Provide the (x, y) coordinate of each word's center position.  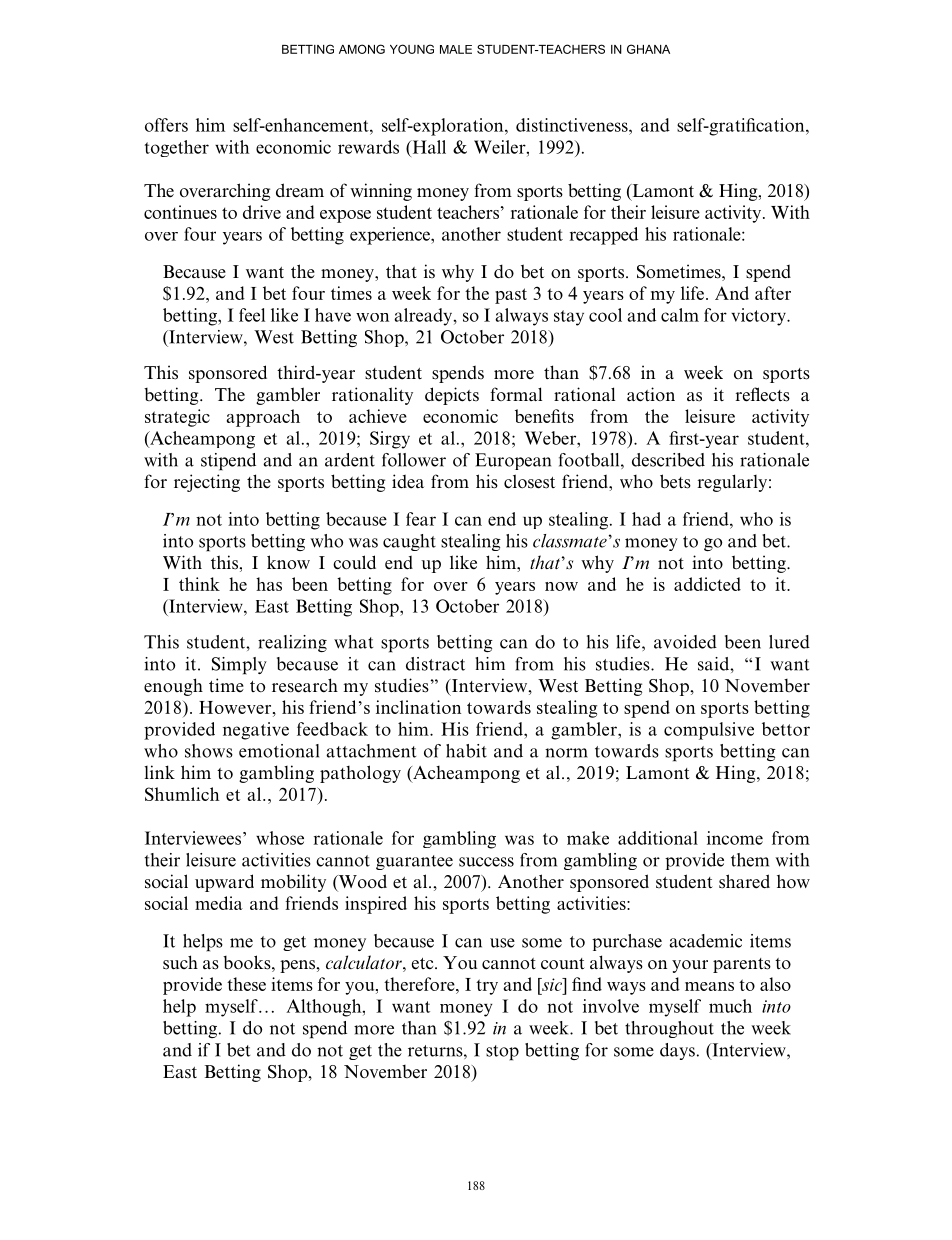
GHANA (648, 49)
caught (409, 542)
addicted (707, 584)
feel (252, 315)
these (246, 984)
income (735, 838)
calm (680, 315)
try (487, 987)
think (199, 584)
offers (166, 125)
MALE (456, 49)
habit (466, 751)
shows (209, 751)
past (511, 296)
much (730, 1006)
